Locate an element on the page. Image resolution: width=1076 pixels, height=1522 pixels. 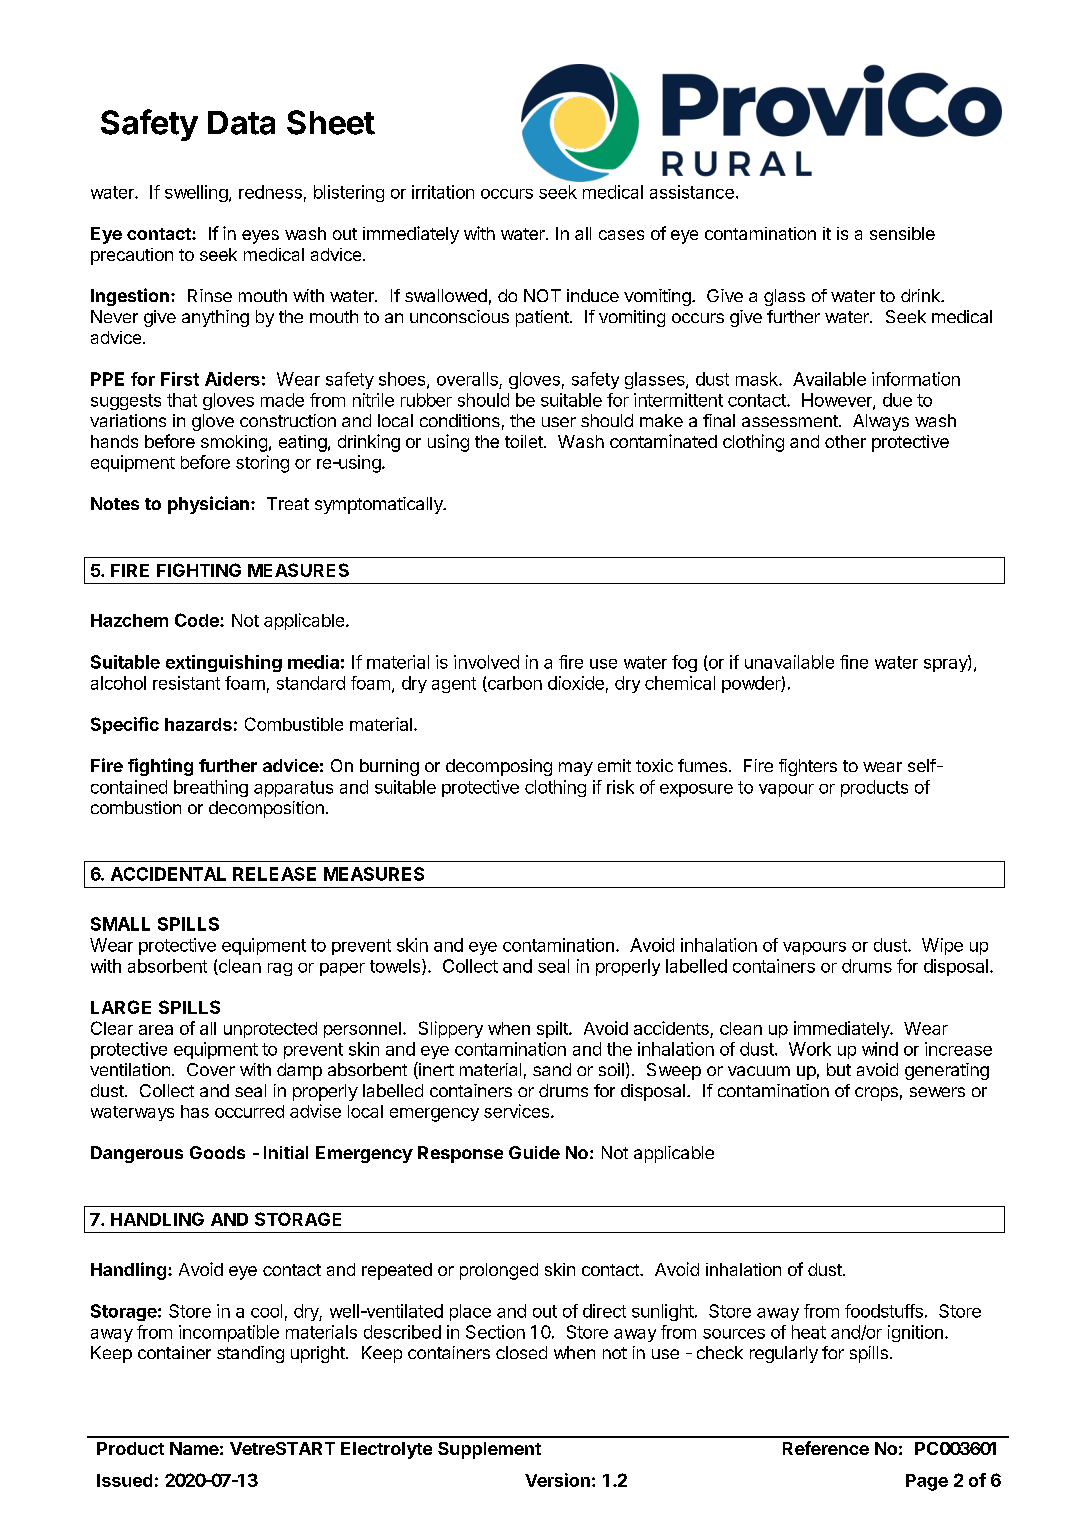
unprotected is located at coordinates (270, 1030).
